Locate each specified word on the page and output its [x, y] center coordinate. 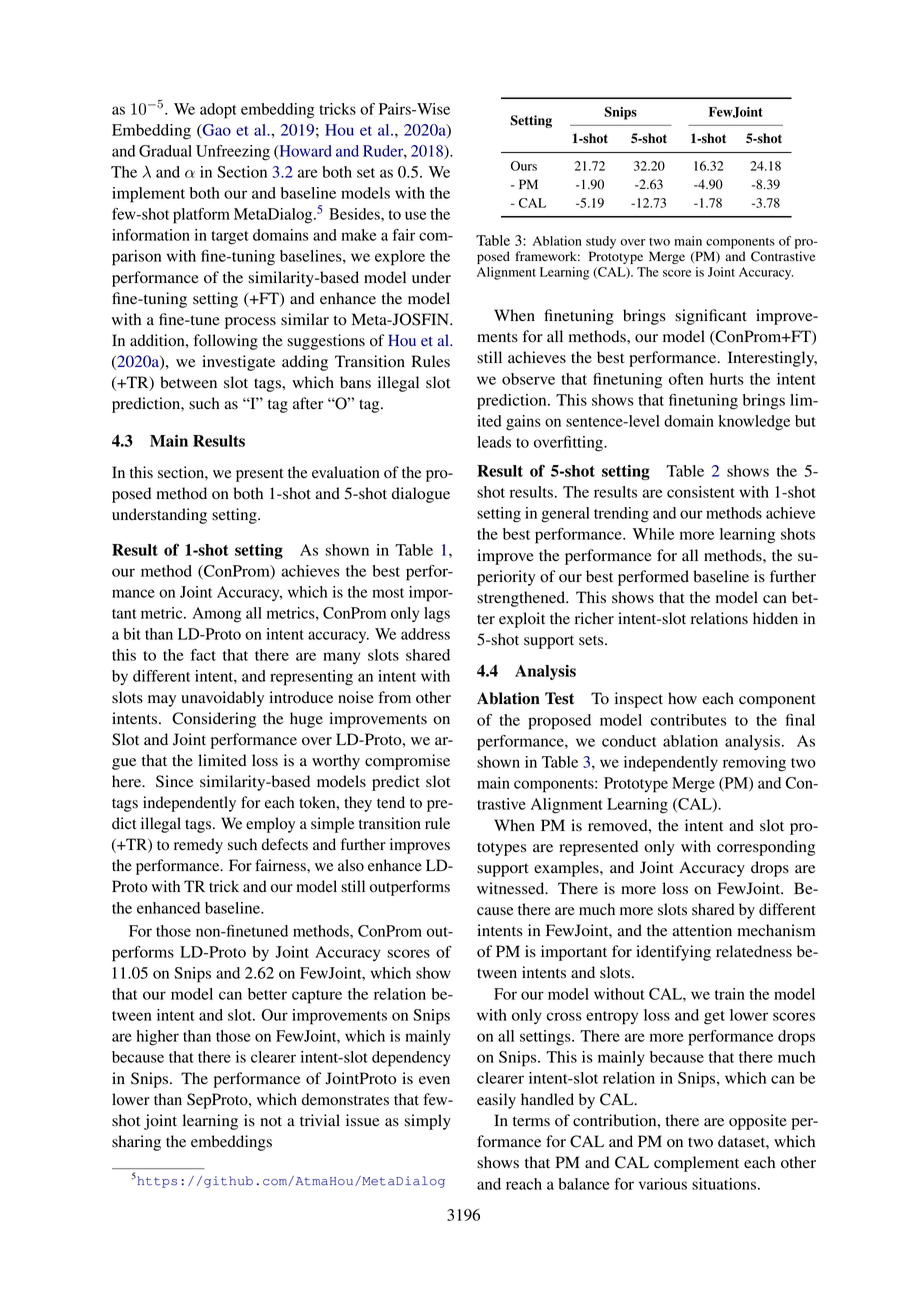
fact [203, 655]
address [425, 634]
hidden [775, 618]
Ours [524, 166]
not [271, 1121]
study [601, 242]
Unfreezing [233, 153]
